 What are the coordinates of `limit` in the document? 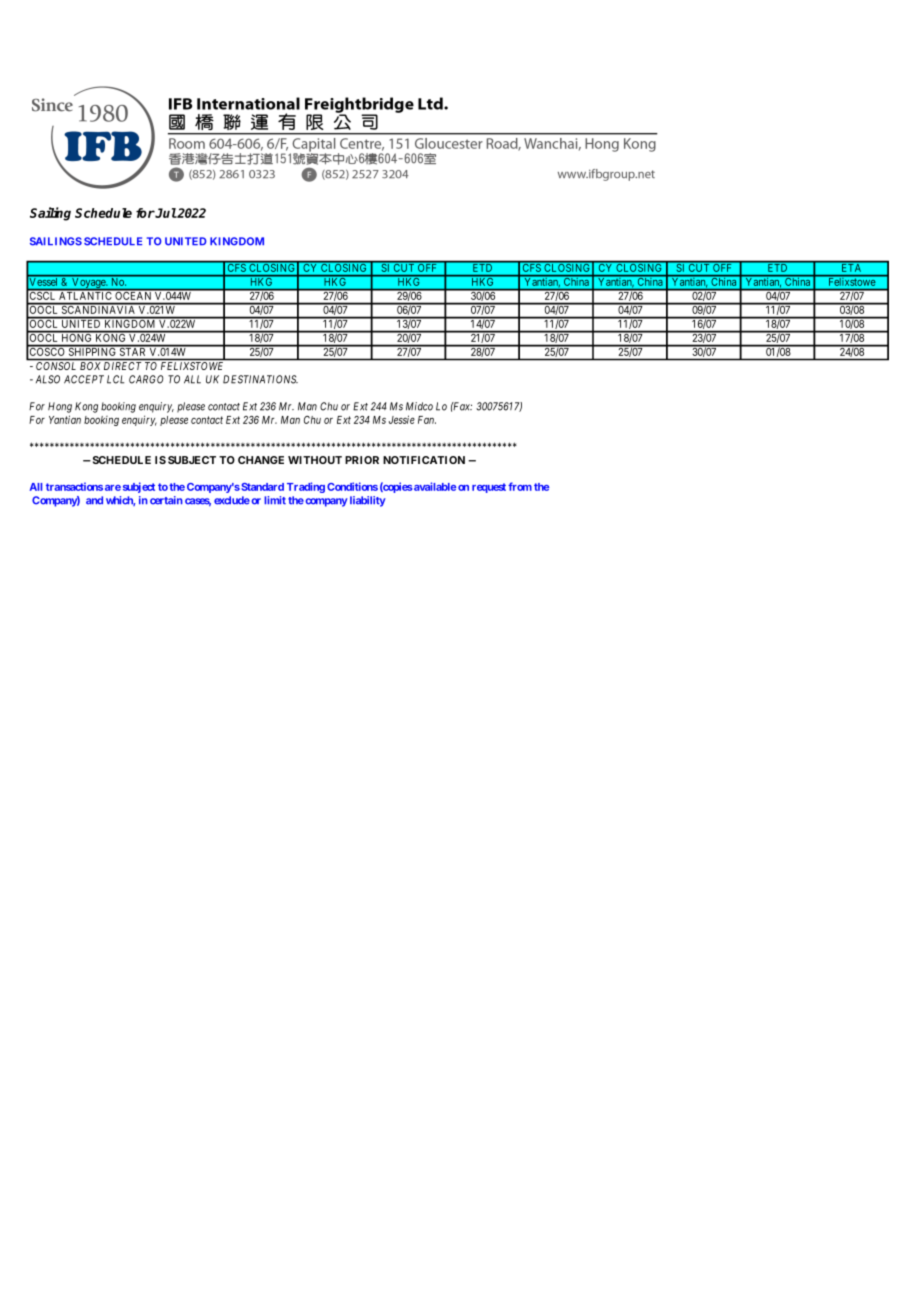 It's located at (275, 500).
